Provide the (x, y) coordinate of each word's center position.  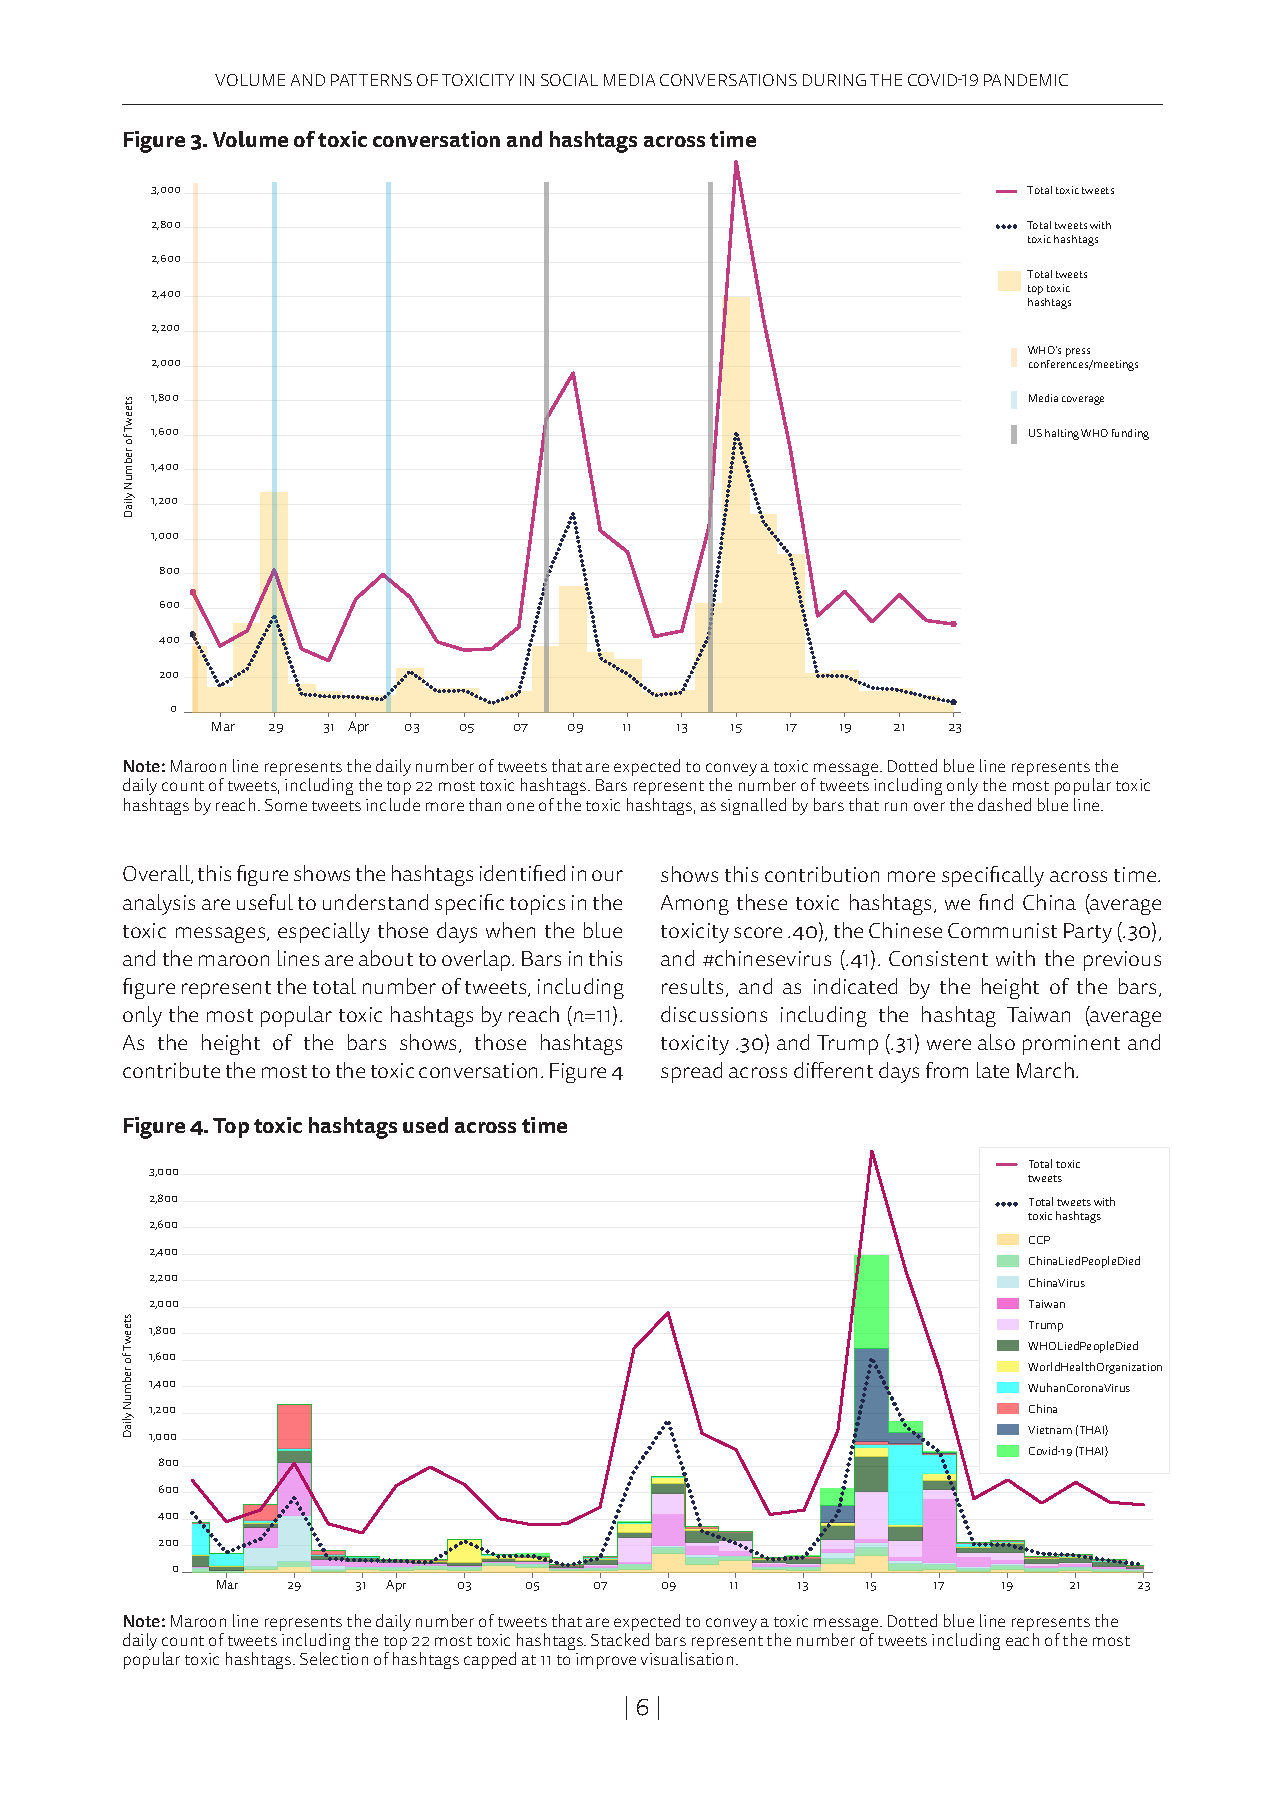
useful (265, 902)
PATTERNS (371, 80)
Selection (334, 1658)
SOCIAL (569, 80)
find (996, 902)
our (607, 875)
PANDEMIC (1026, 80)
